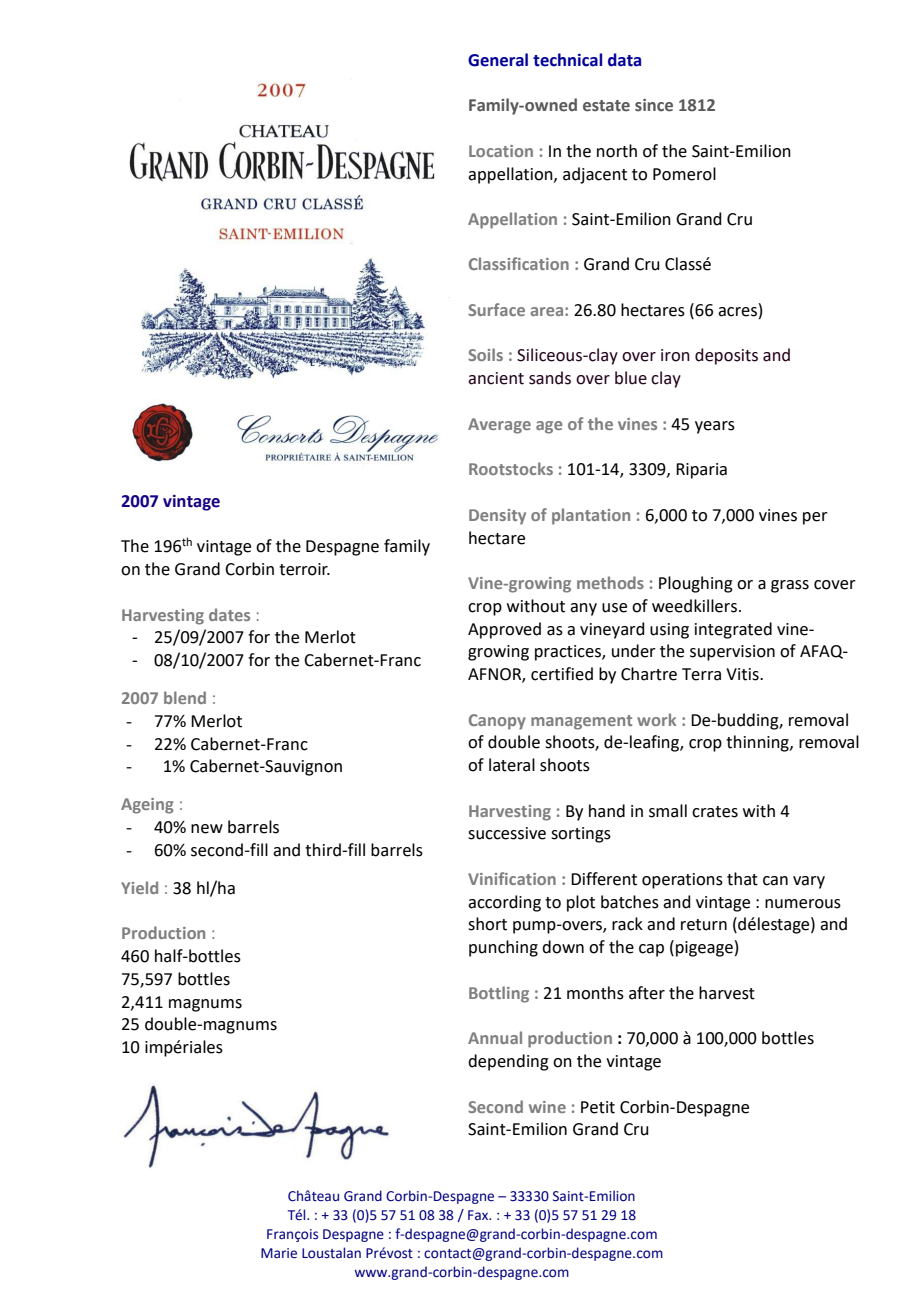 Image resolution: width=924 pixels, height=1308 pixels. What do you see at coordinates (598, 1107) in the screenshot?
I see `Petit` at bounding box center [598, 1107].
